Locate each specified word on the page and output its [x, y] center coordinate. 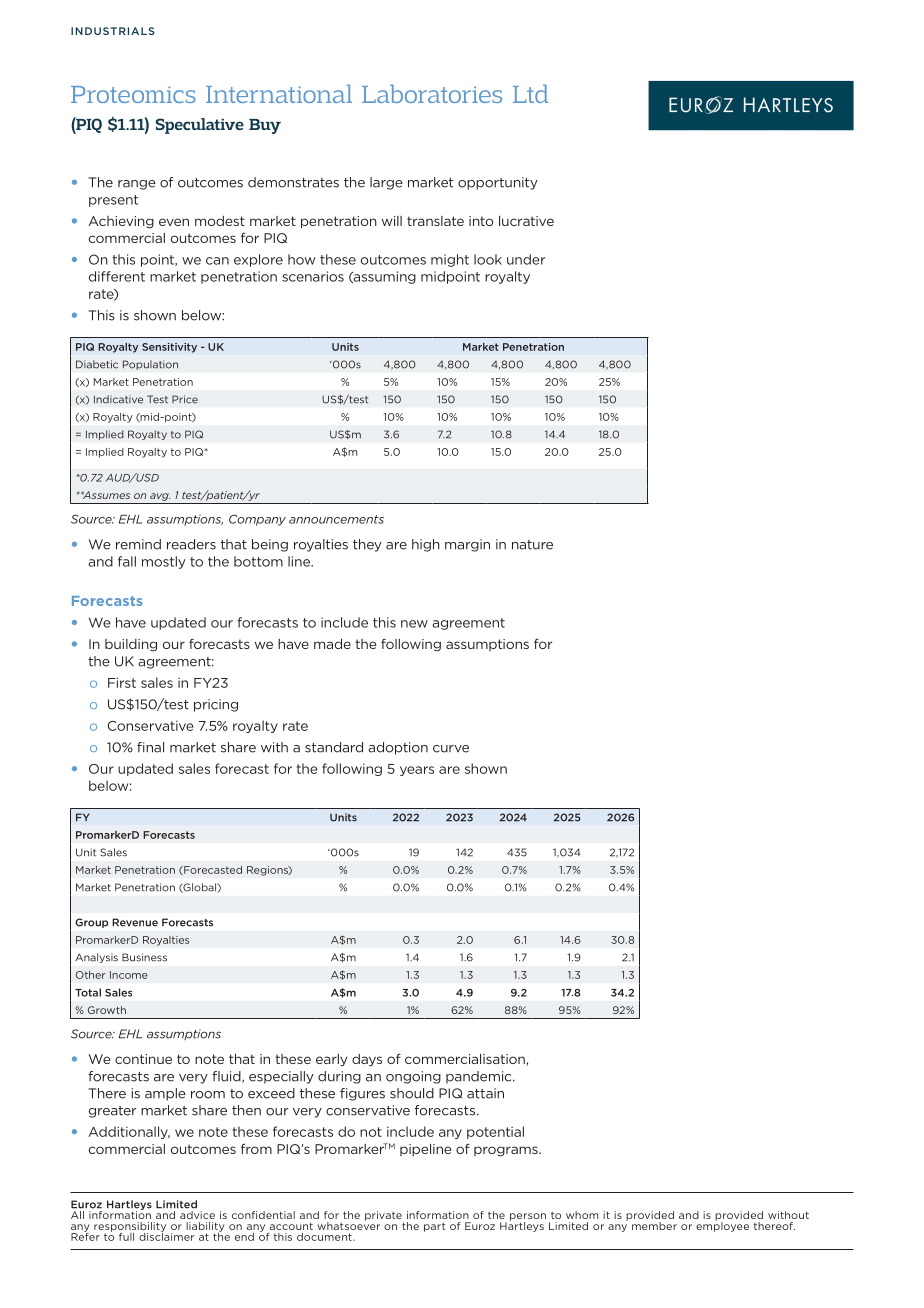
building [131, 645]
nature [532, 545]
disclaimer [167, 1235]
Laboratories [432, 93]
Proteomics [133, 94]
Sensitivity [169, 348]
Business [144, 957]
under [526, 259]
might [450, 260]
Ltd [530, 93]
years [417, 771]
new [414, 624]
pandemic [480, 1077]
